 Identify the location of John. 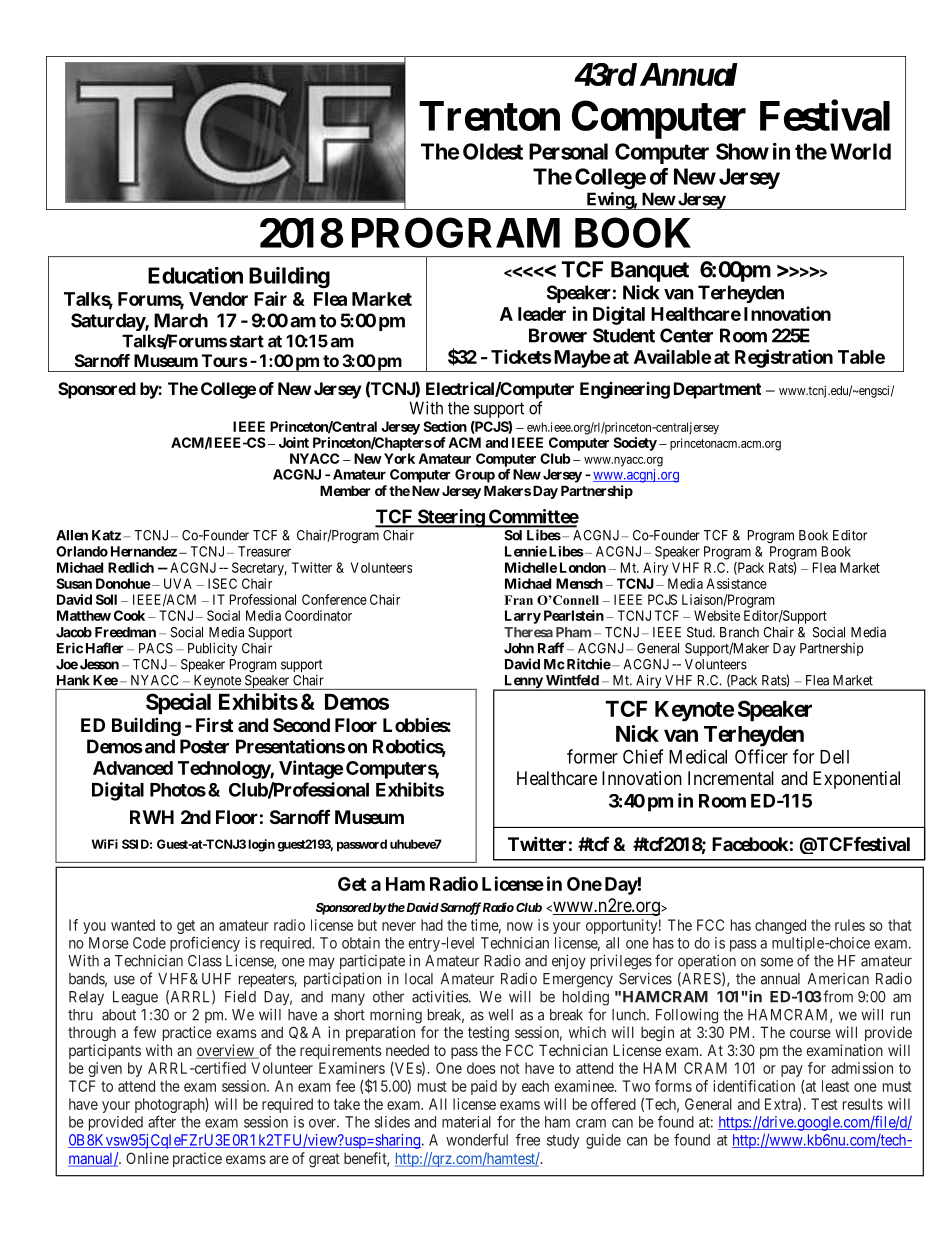
(519, 648).
